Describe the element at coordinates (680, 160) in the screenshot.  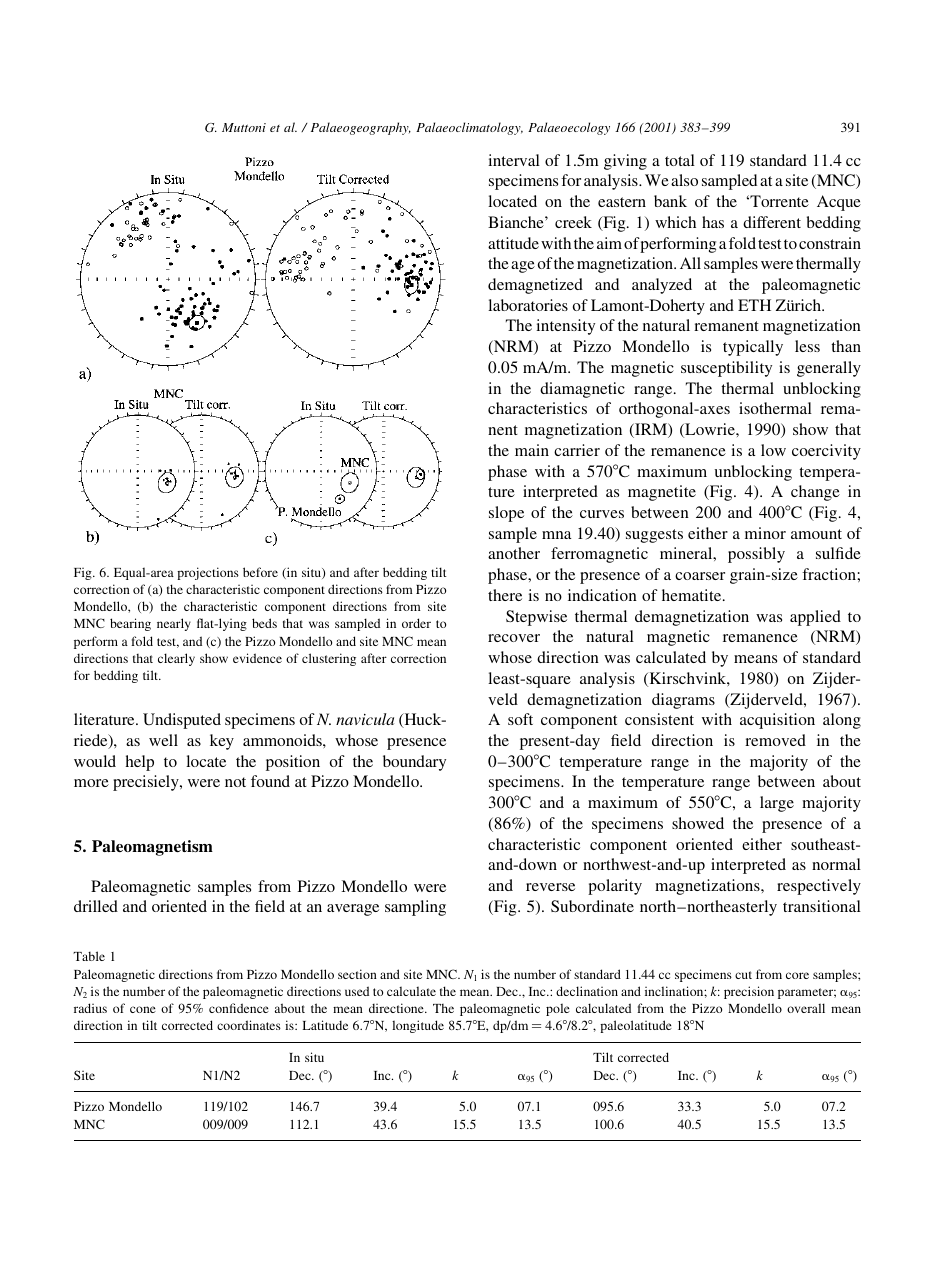
I see `total` at that location.
